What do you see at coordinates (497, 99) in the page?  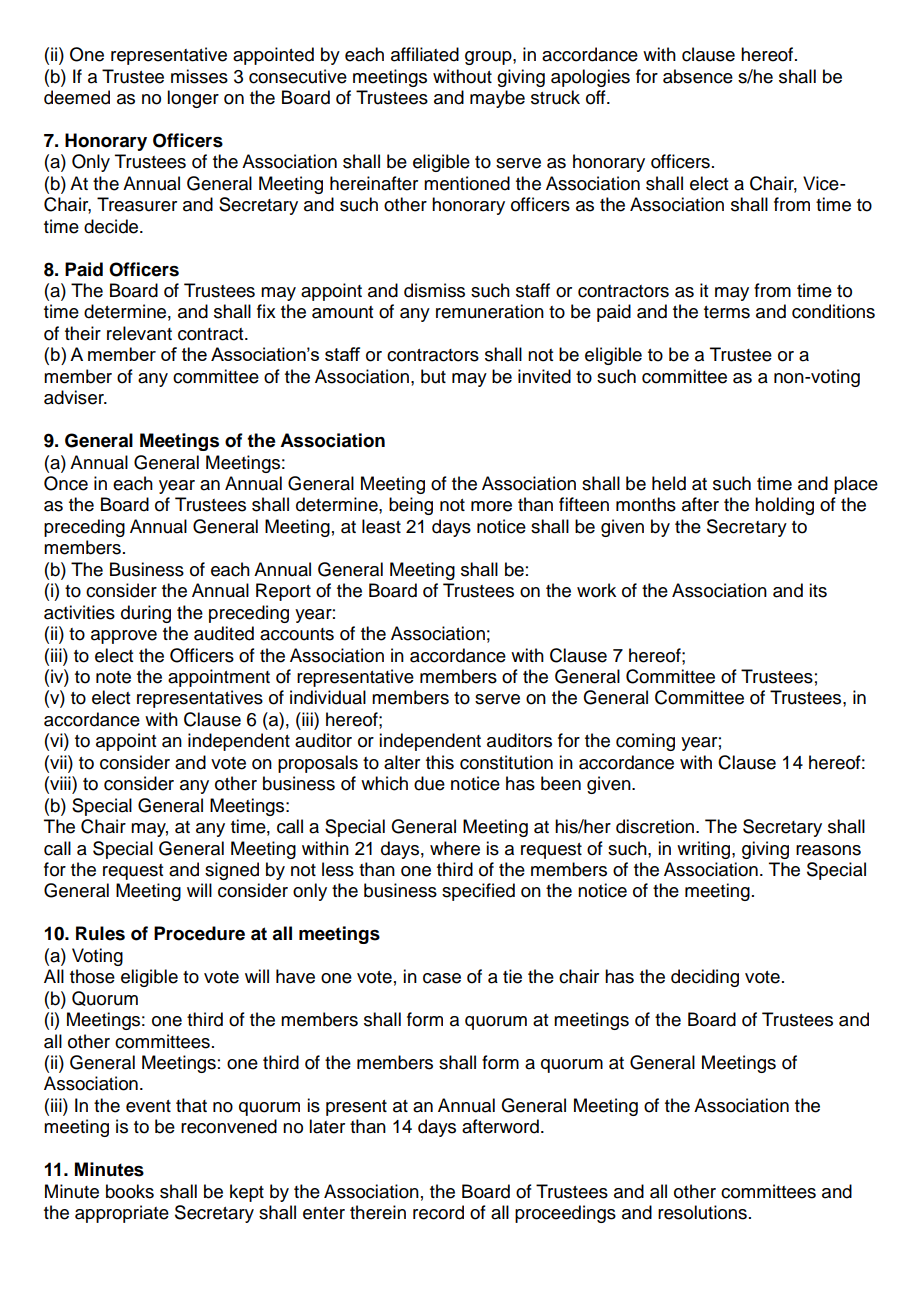 I see `maybe` at bounding box center [497, 99].
